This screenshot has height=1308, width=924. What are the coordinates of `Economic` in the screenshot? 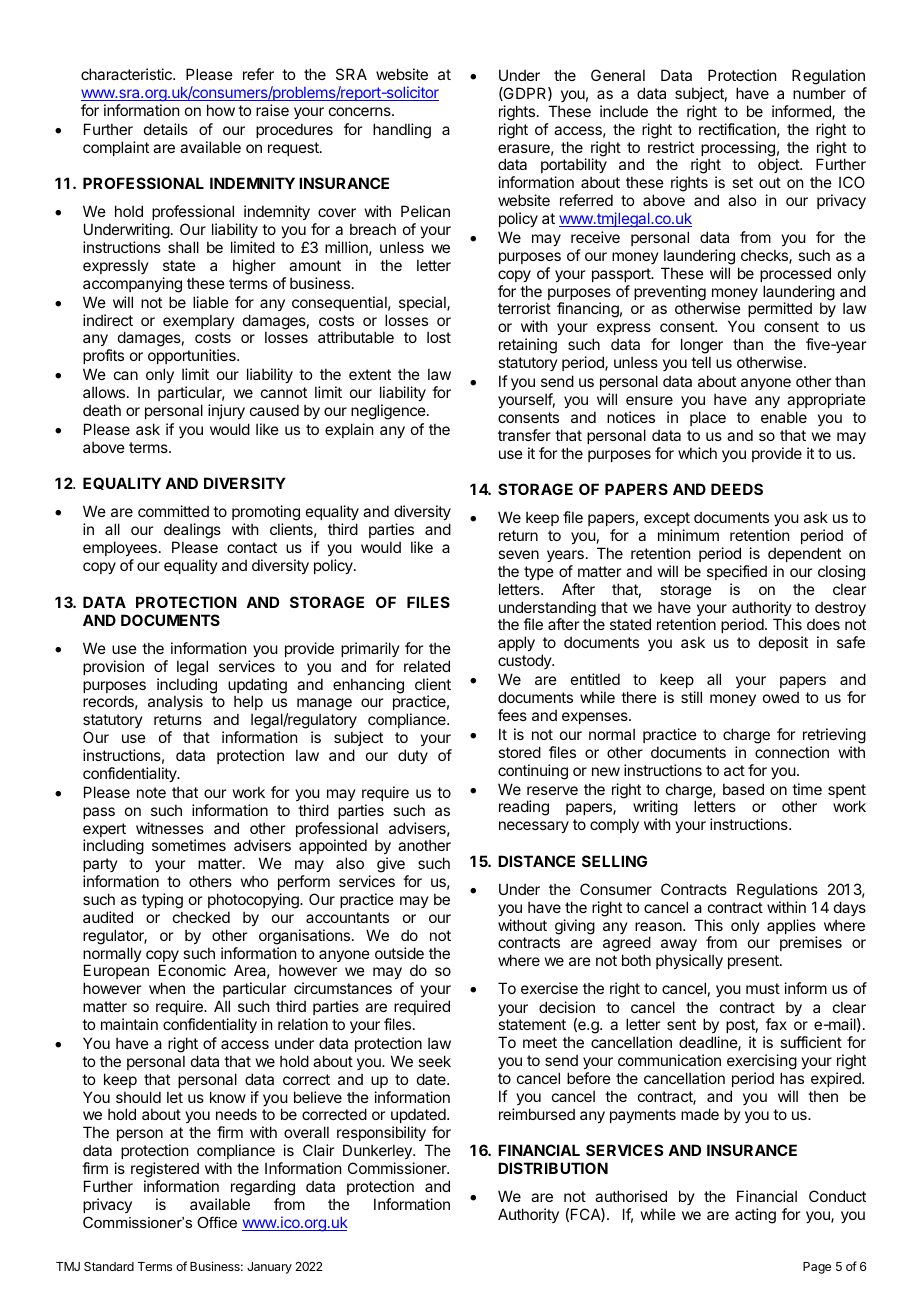 It's located at (192, 970).
